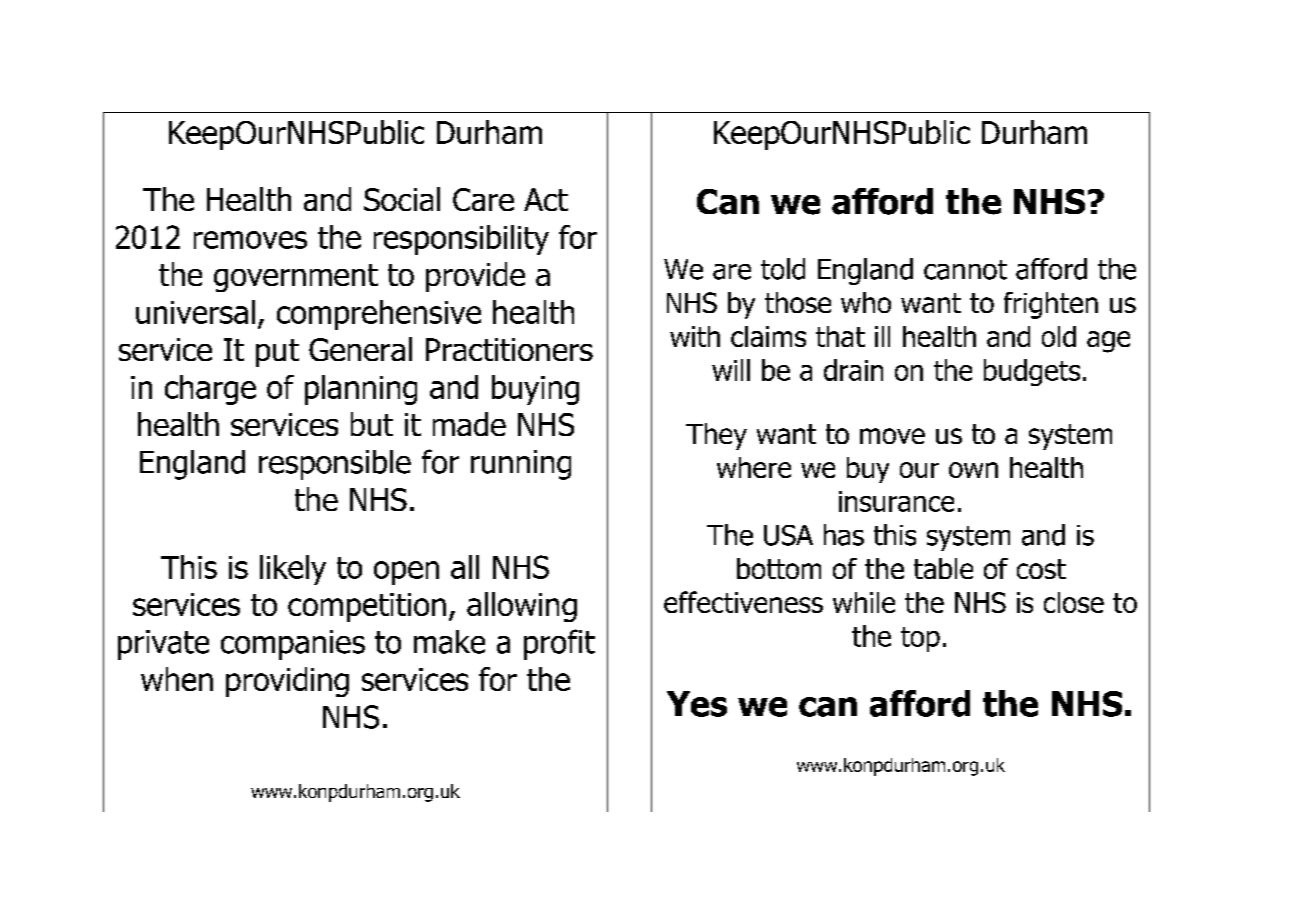 This screenshot has height=924, width=1308. Describe the element at coordinates (483, 199) in the screenshot. I see `Care` at that location.
